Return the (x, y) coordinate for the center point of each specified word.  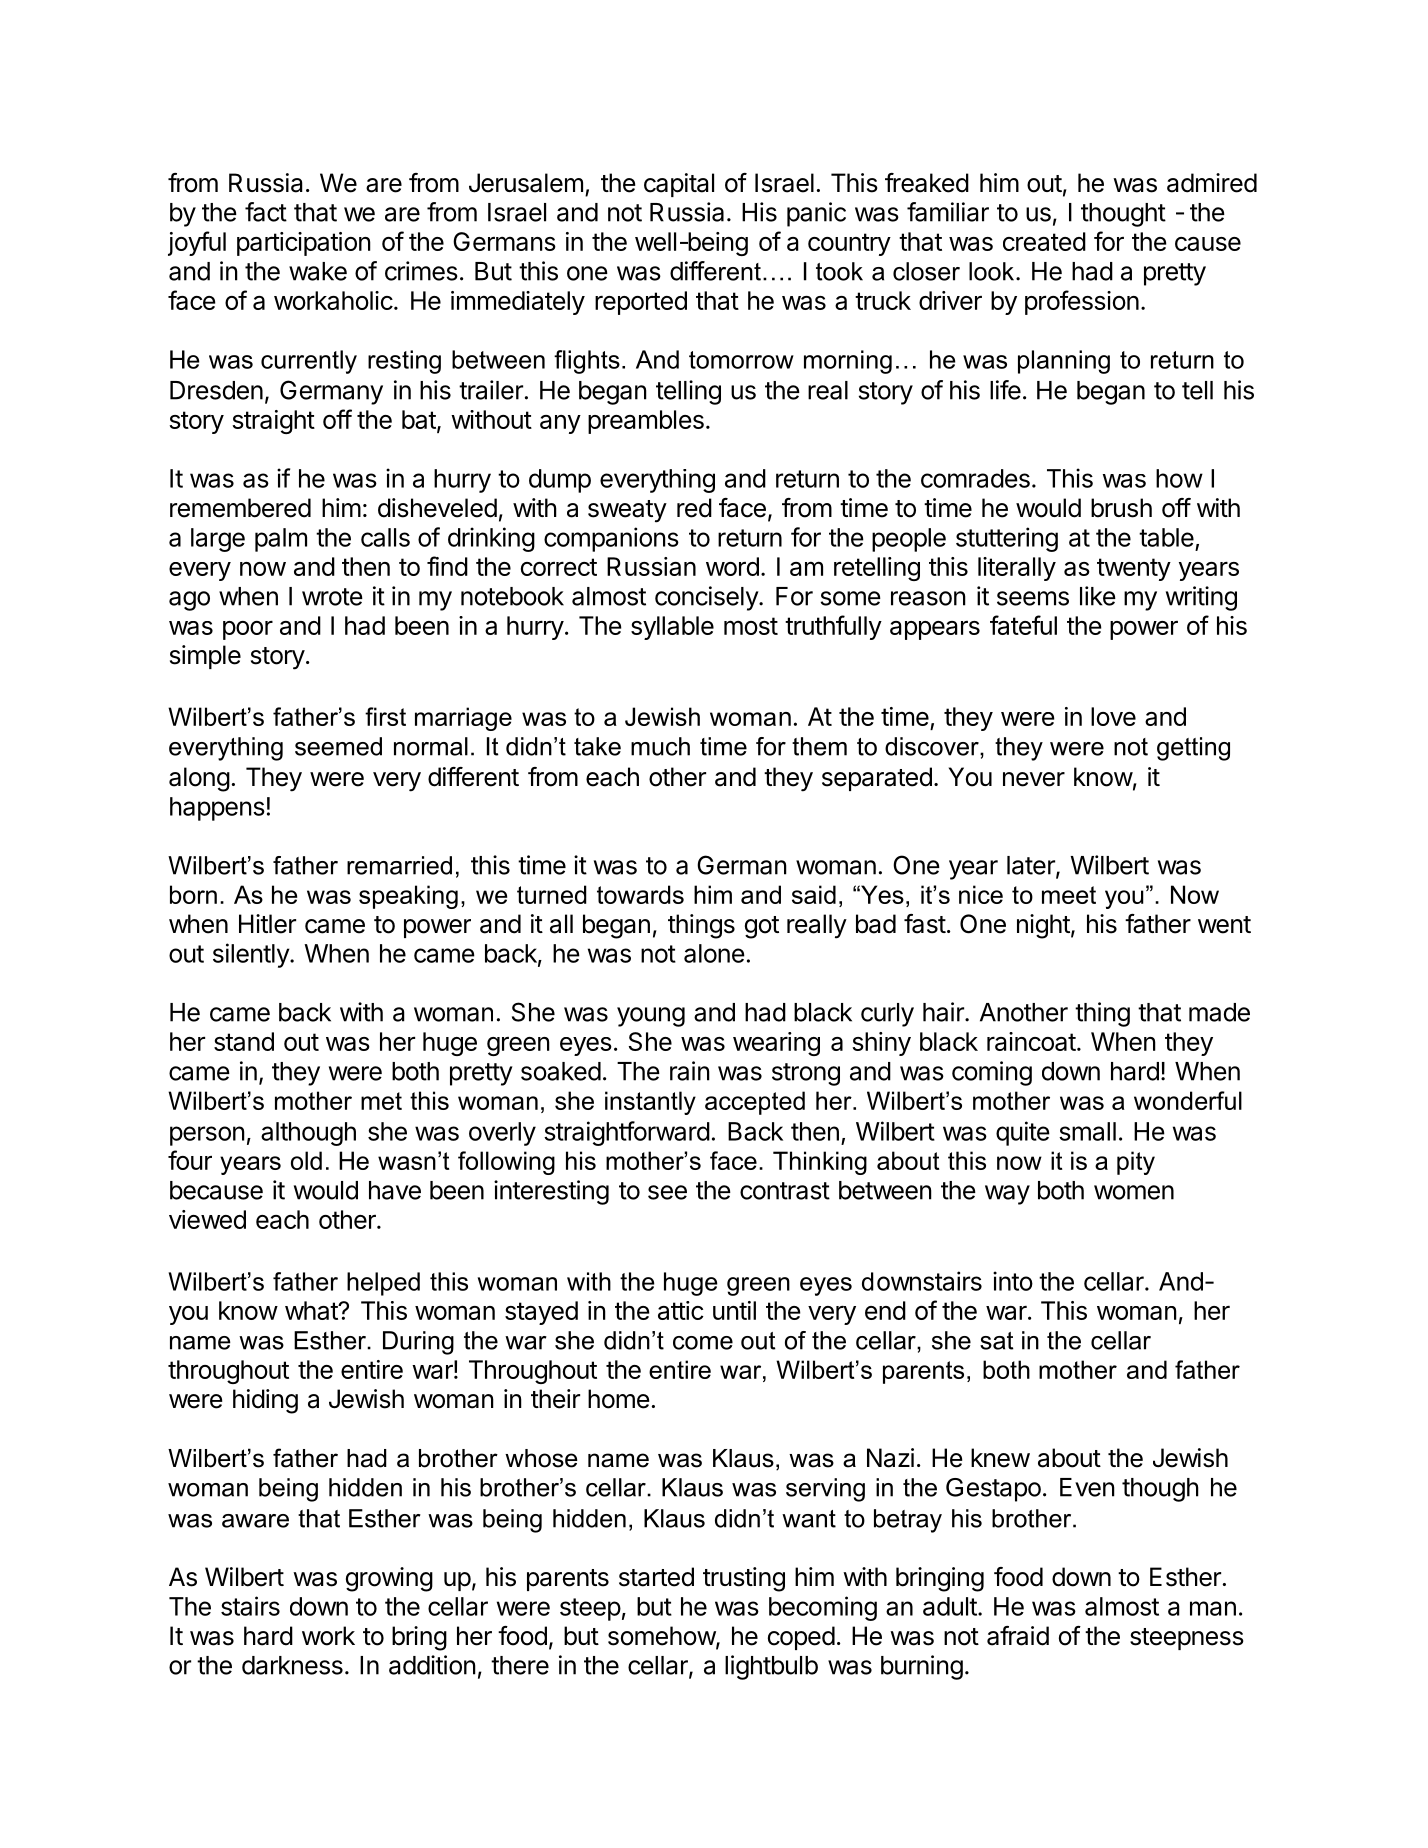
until (734, 1310)
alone (714, 953)
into (1013, 1281)
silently (252, 955)
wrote (332, 597)
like (1098, 596)
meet (1069, 895)
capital (679, 185)
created (1044, 241)
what (312, 1310)
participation (304, 244)
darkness (292, 1665)
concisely (707, 598)
